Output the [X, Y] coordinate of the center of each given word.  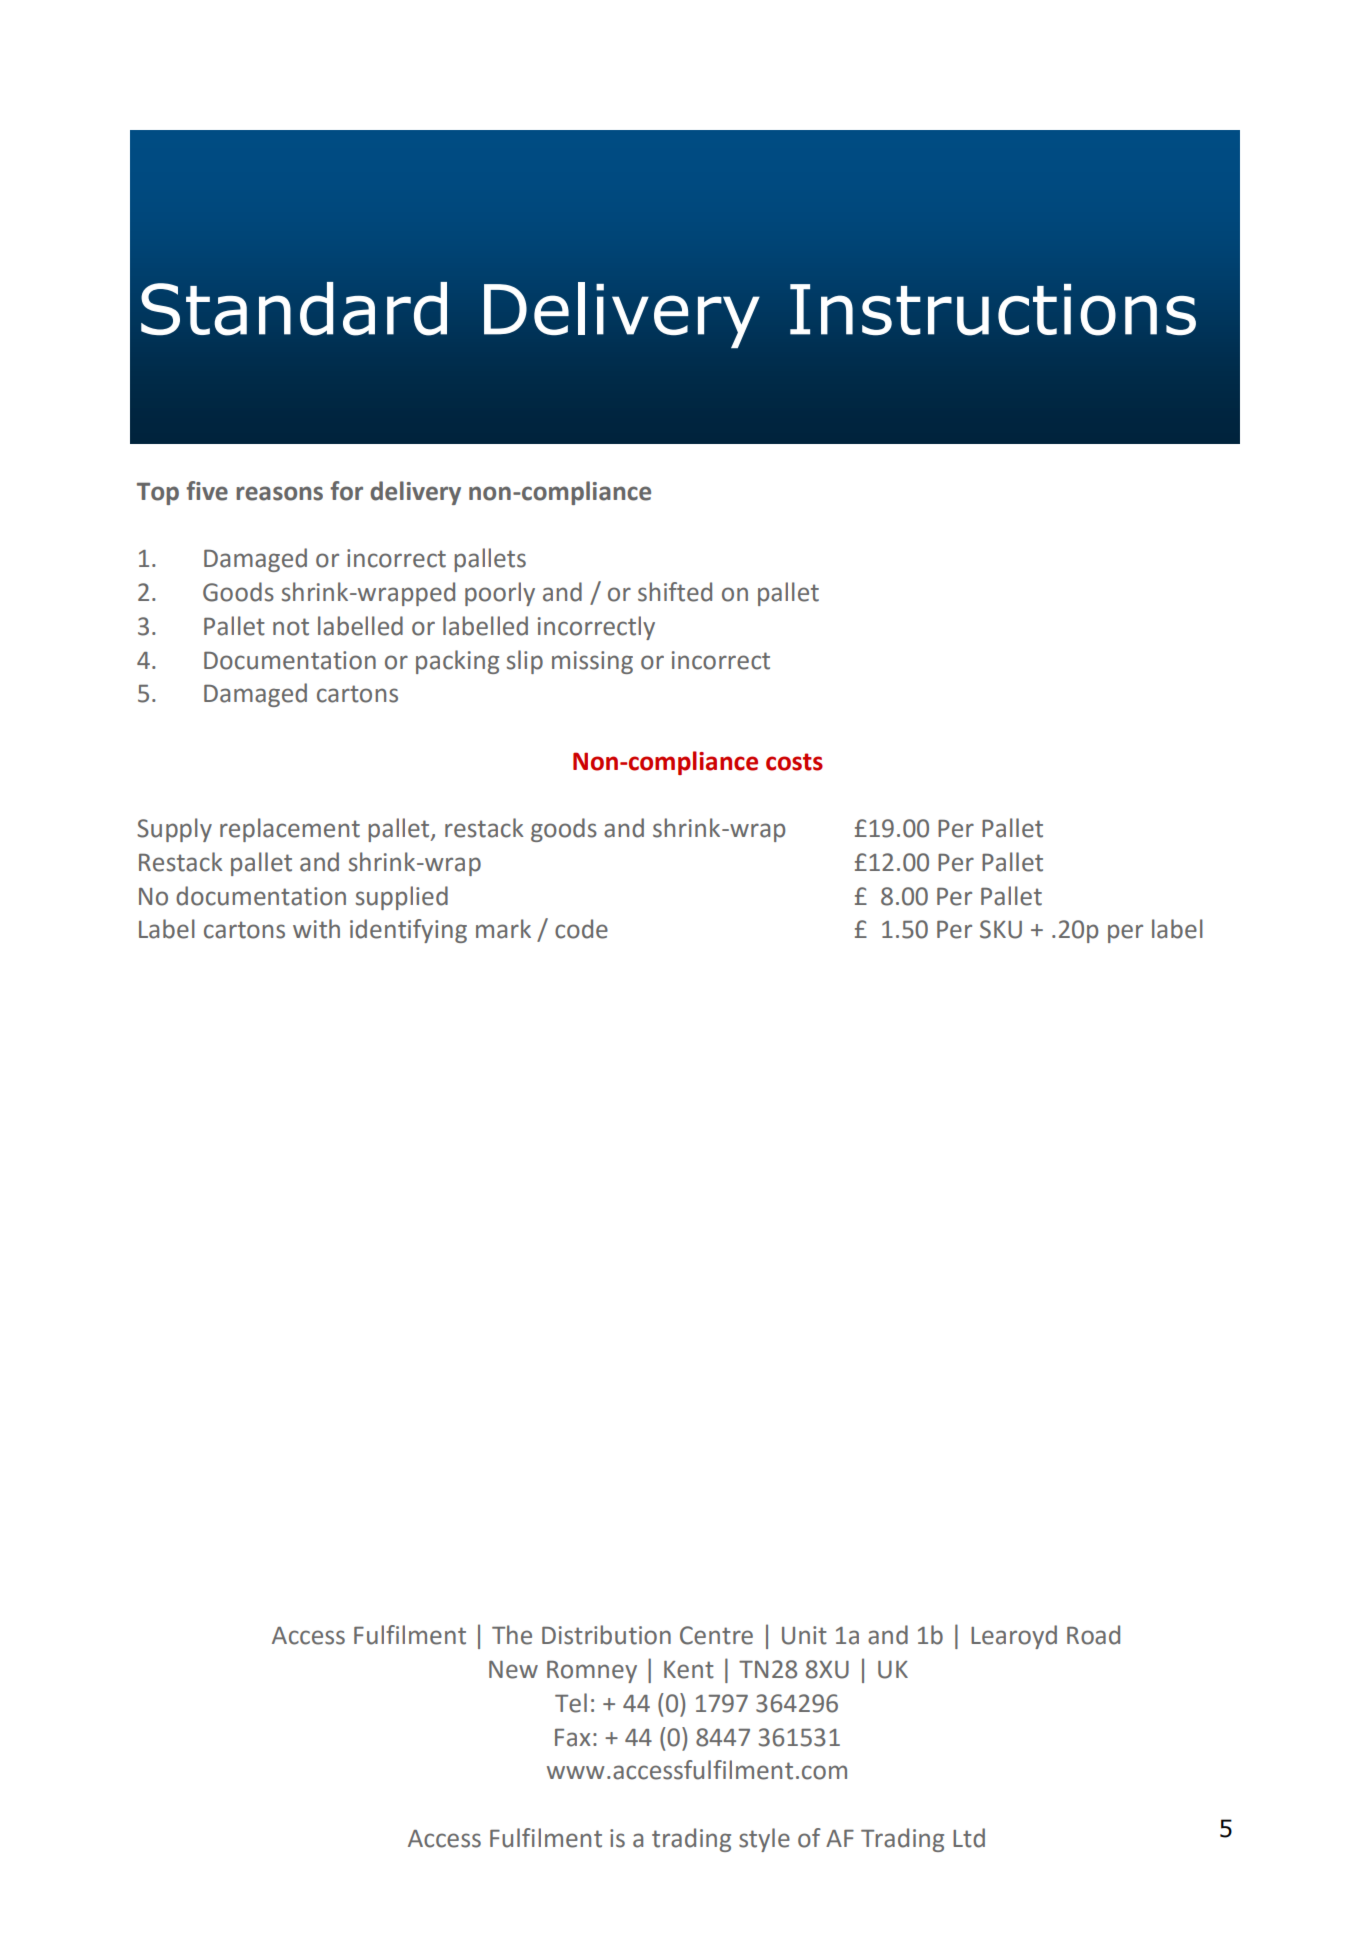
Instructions [993, 310]
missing [592, 662]
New [513, 1670]
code [581, 929]
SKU [1001, 929]
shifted [675, 592]
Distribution [606, 1635]
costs [794, 762]
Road [1093, 1635]
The [512, 1635]
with [316, 929]
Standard [294, 309]
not [291, 627]
